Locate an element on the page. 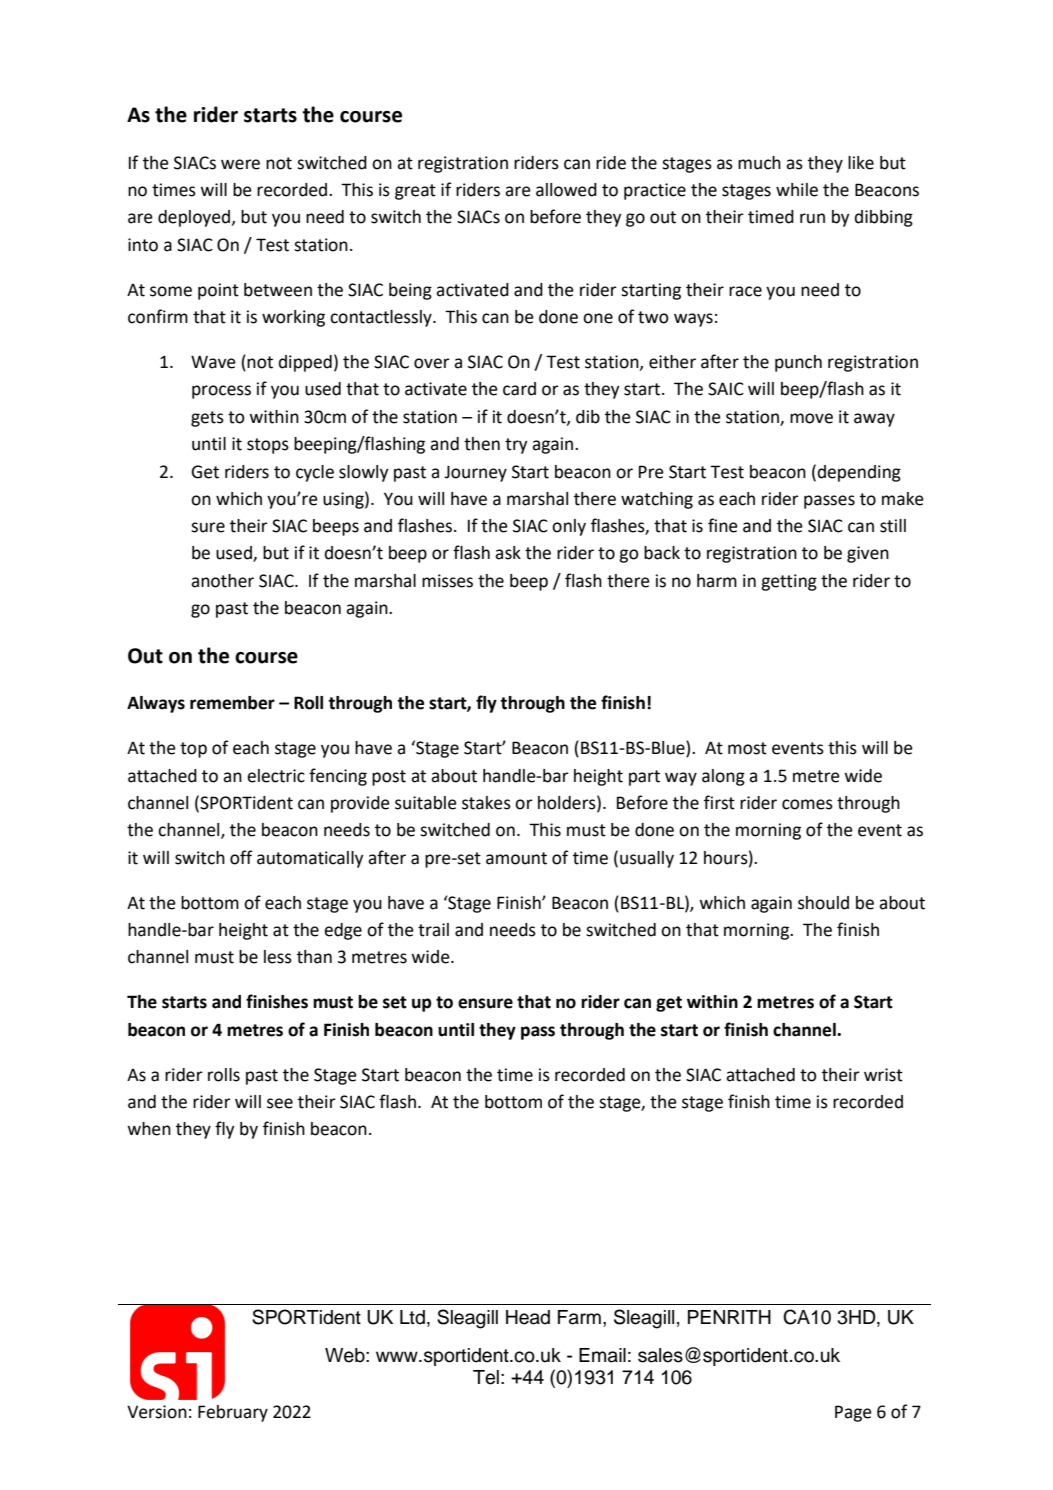  February is located at coordinates (233, 1413).
